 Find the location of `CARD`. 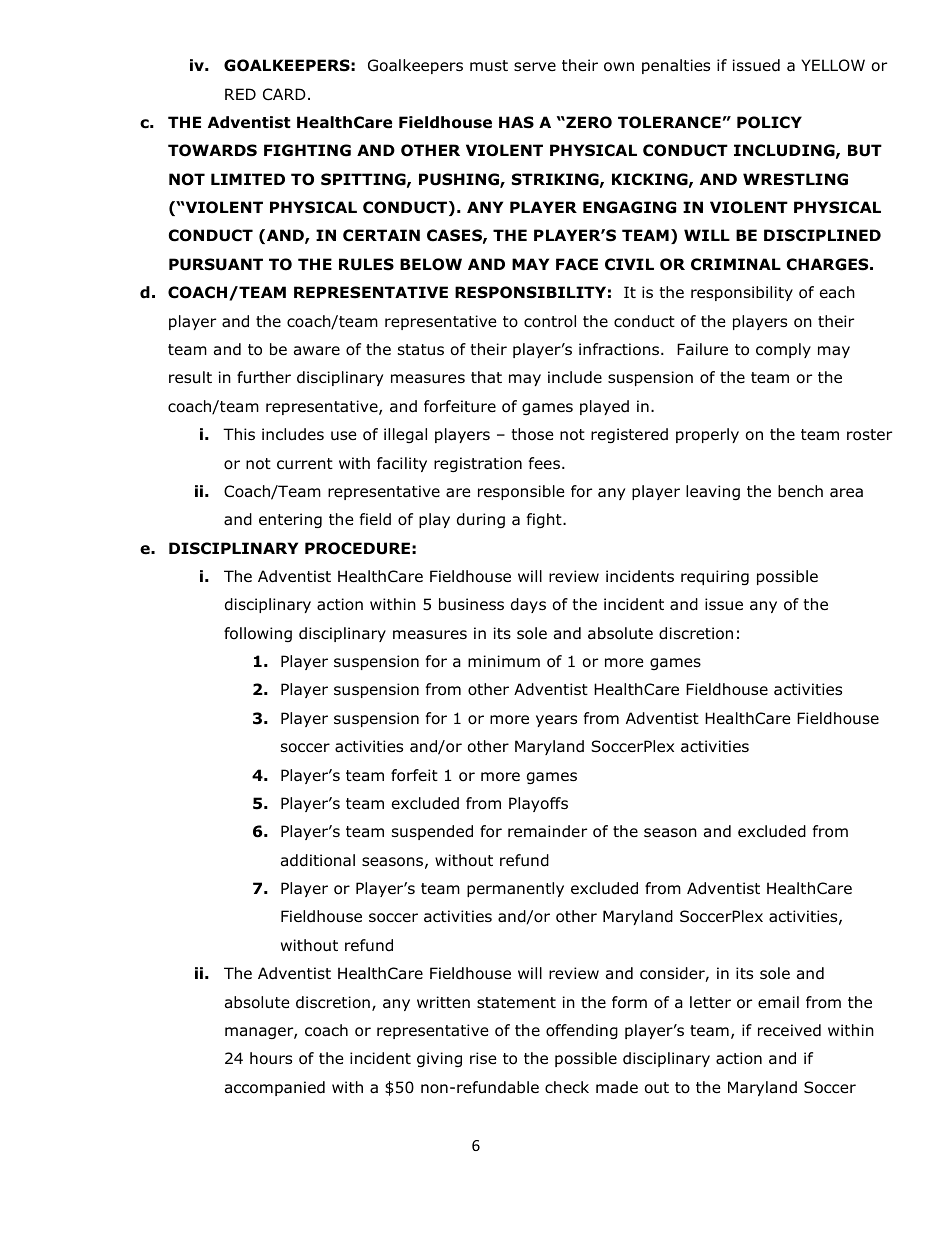

CARD is located at coordinates (284, 94).
